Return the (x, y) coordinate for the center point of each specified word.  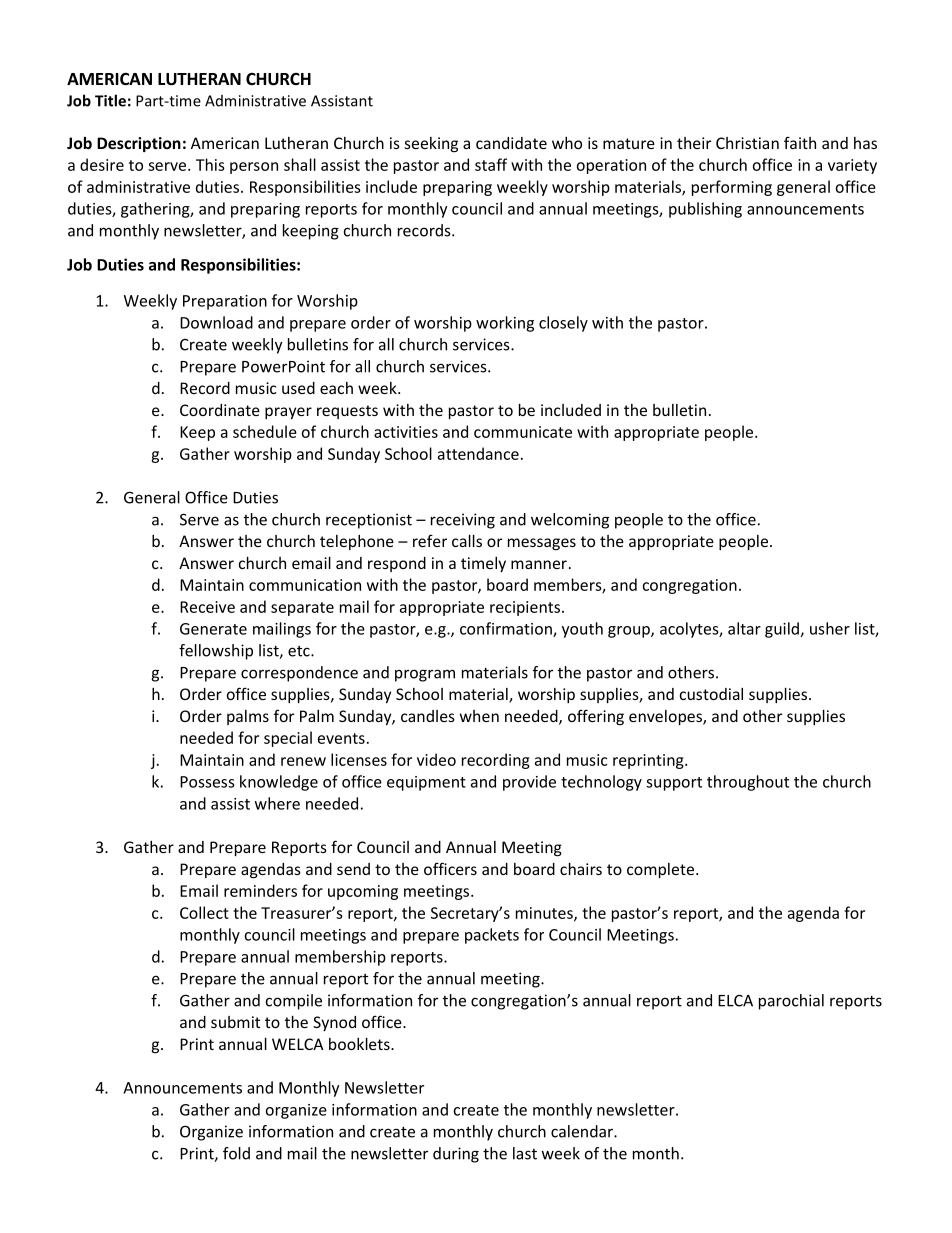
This (210, 164)
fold (236, 1153)
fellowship (216, 652)
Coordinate (220, 410)
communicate (523, 432)
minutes (545, 914)
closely (563, 324)
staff (491, 164)
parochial (791, 1002)
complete (660, 870)
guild (783, 630)
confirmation (507, 629)
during (456, 1155)
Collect (204, 912)
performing (732, 188)
